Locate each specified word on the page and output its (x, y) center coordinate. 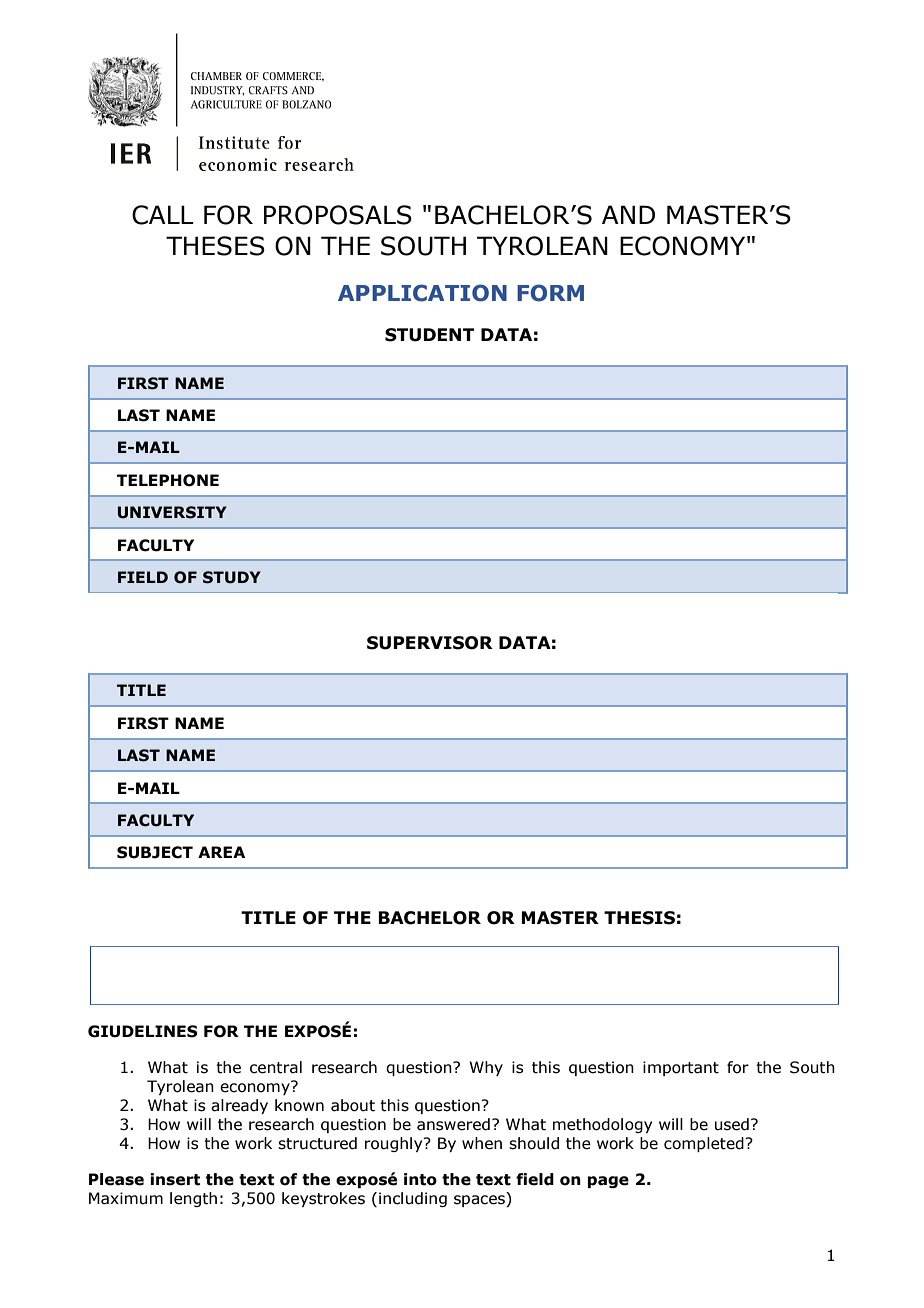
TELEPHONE (168, 480)
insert (175, 1179)
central (276, 1067)
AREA (221, 852)
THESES (215, 246)
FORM (550, 293)
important (681, 1068)
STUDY (232, 577)
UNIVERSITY (172, 512)
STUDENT (429, 335)
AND (628, 214)
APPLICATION (422, 293)
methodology (602, 1125)
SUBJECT (155, 852)
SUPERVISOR (430, 643)
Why (486, 1068)
